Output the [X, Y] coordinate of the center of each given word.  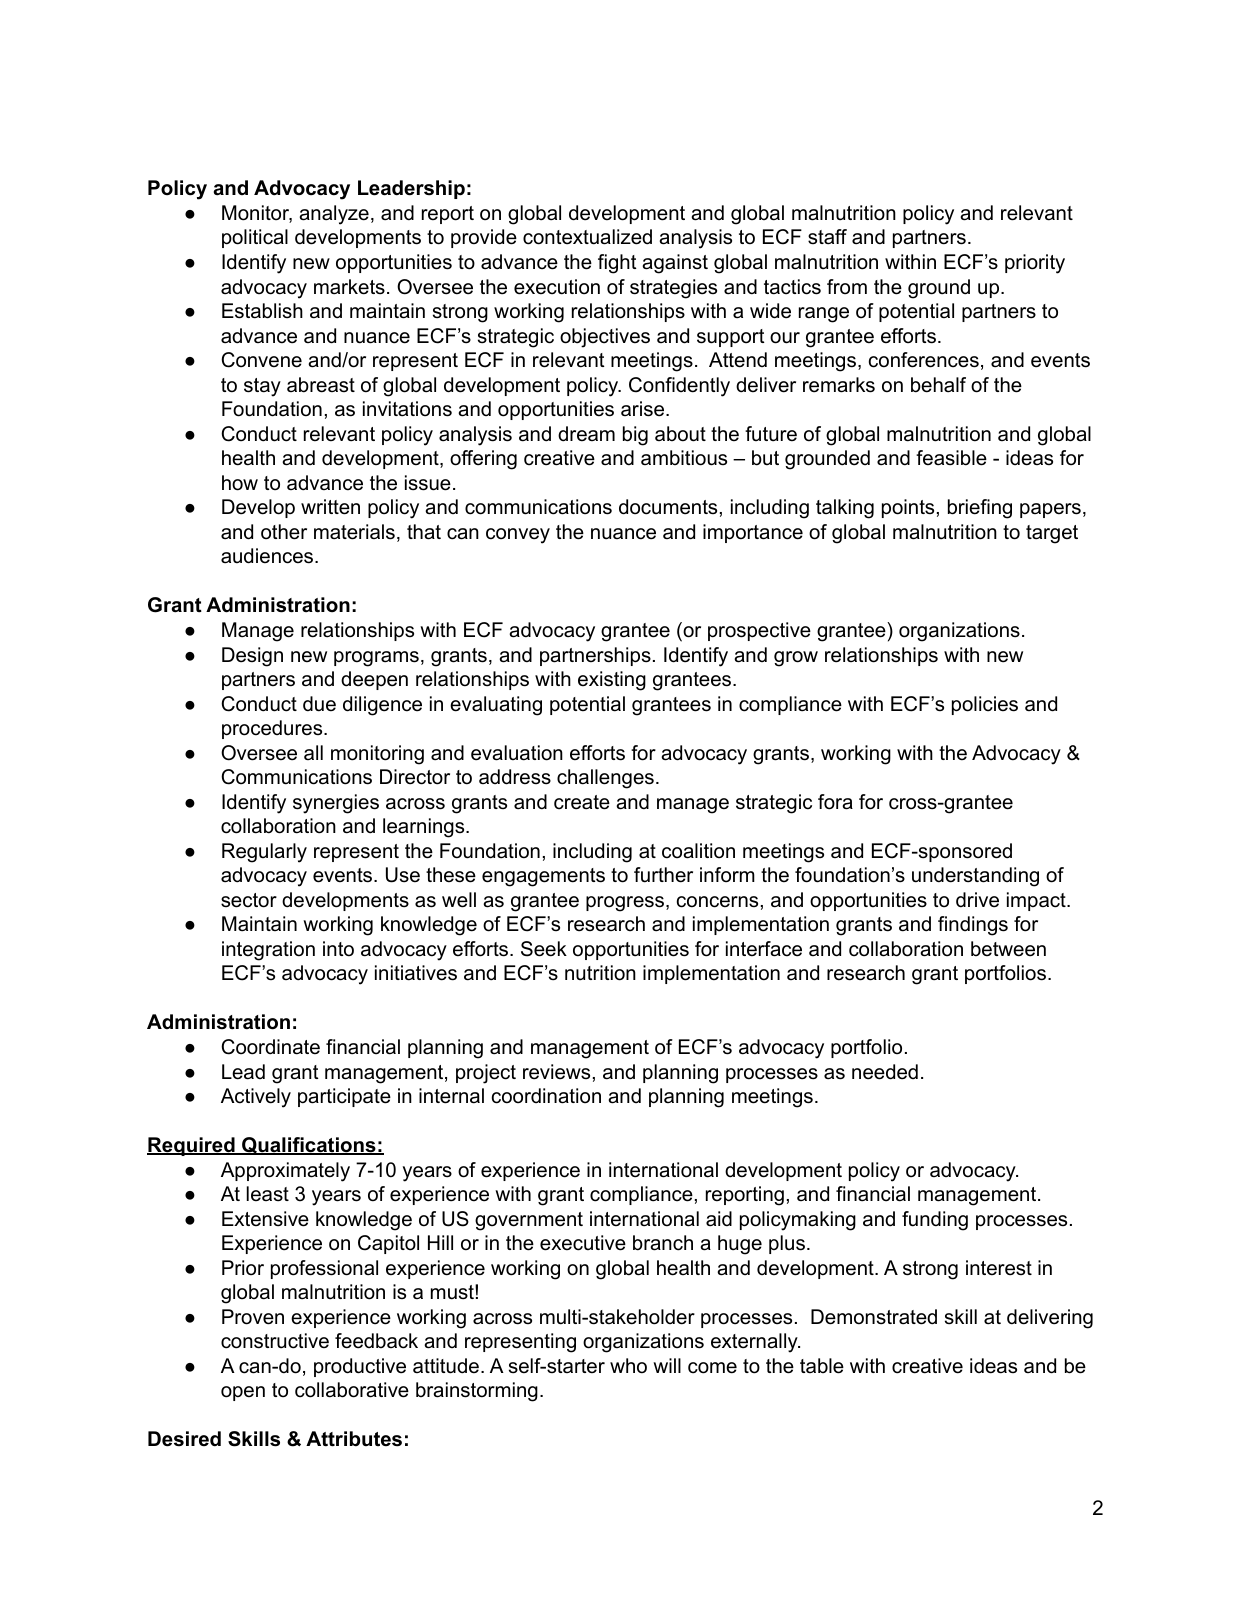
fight [617, 264]
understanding [975, 877]
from [847, 287]
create [582, 802]
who [628, 1366]
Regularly [264, 853]
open [243, 1393]
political [255, 238]
